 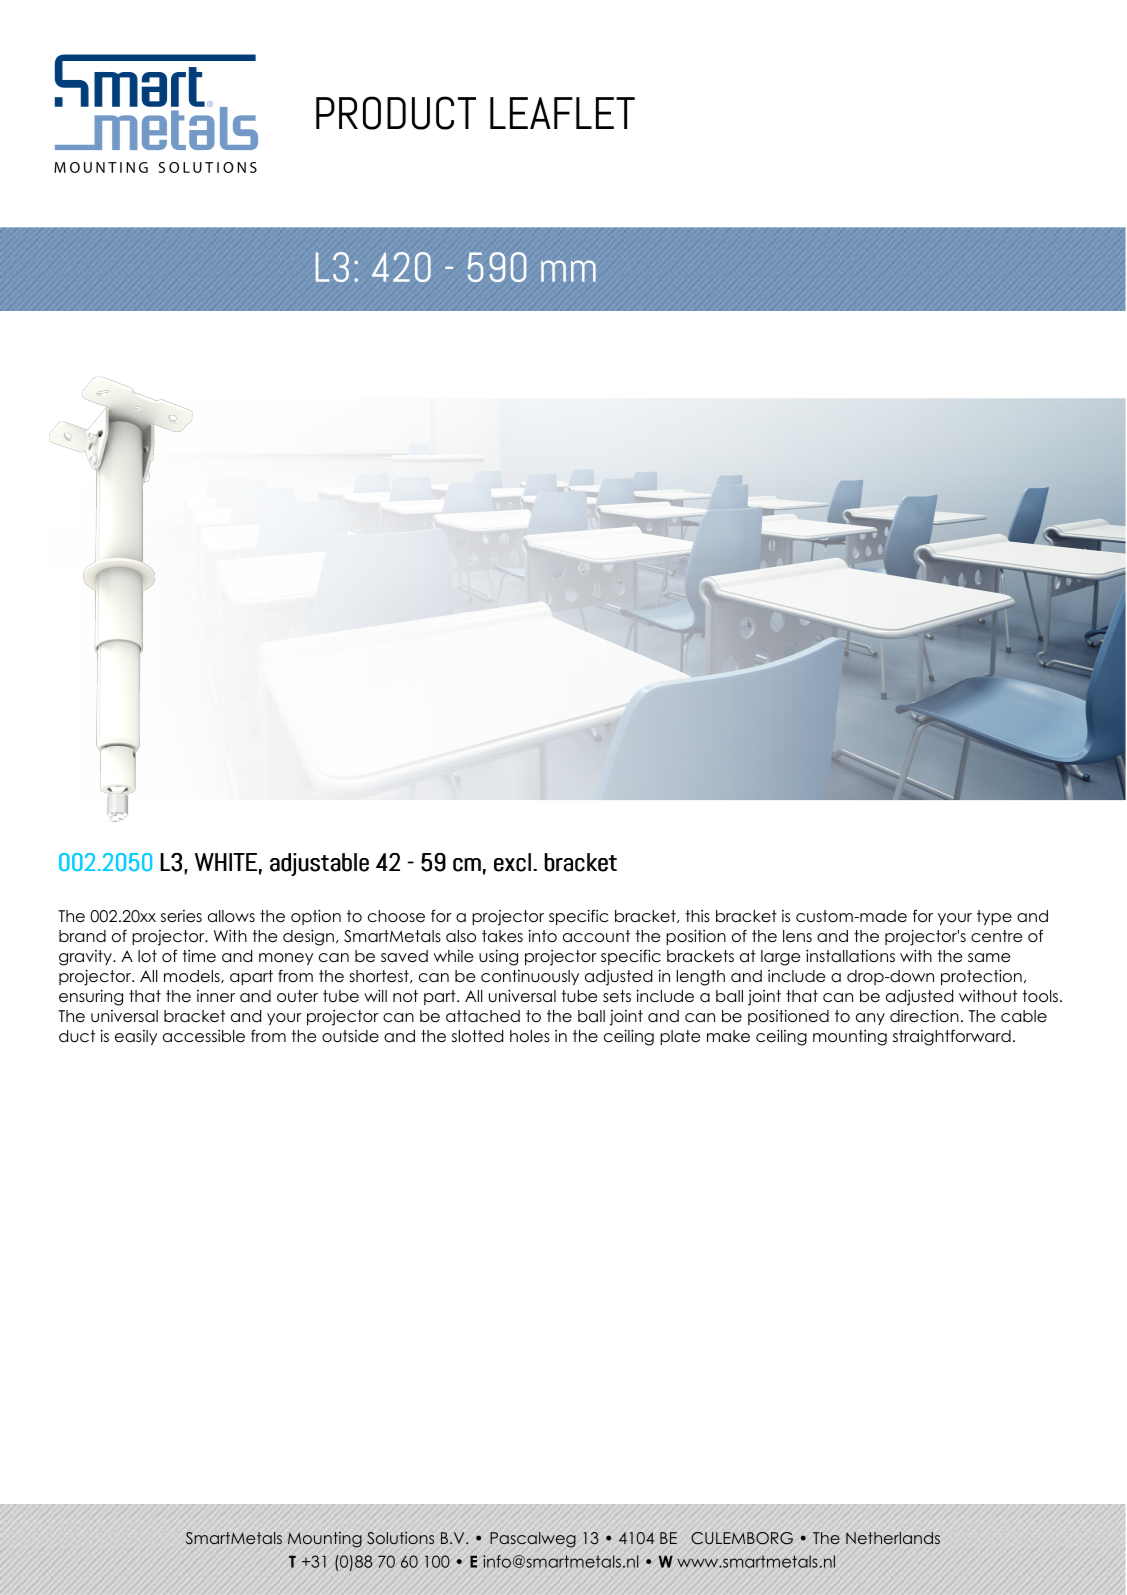 What do you see at coordinates (400, 1538) in the page?
I see `Solutions` at bounding box center [400, 1538].
